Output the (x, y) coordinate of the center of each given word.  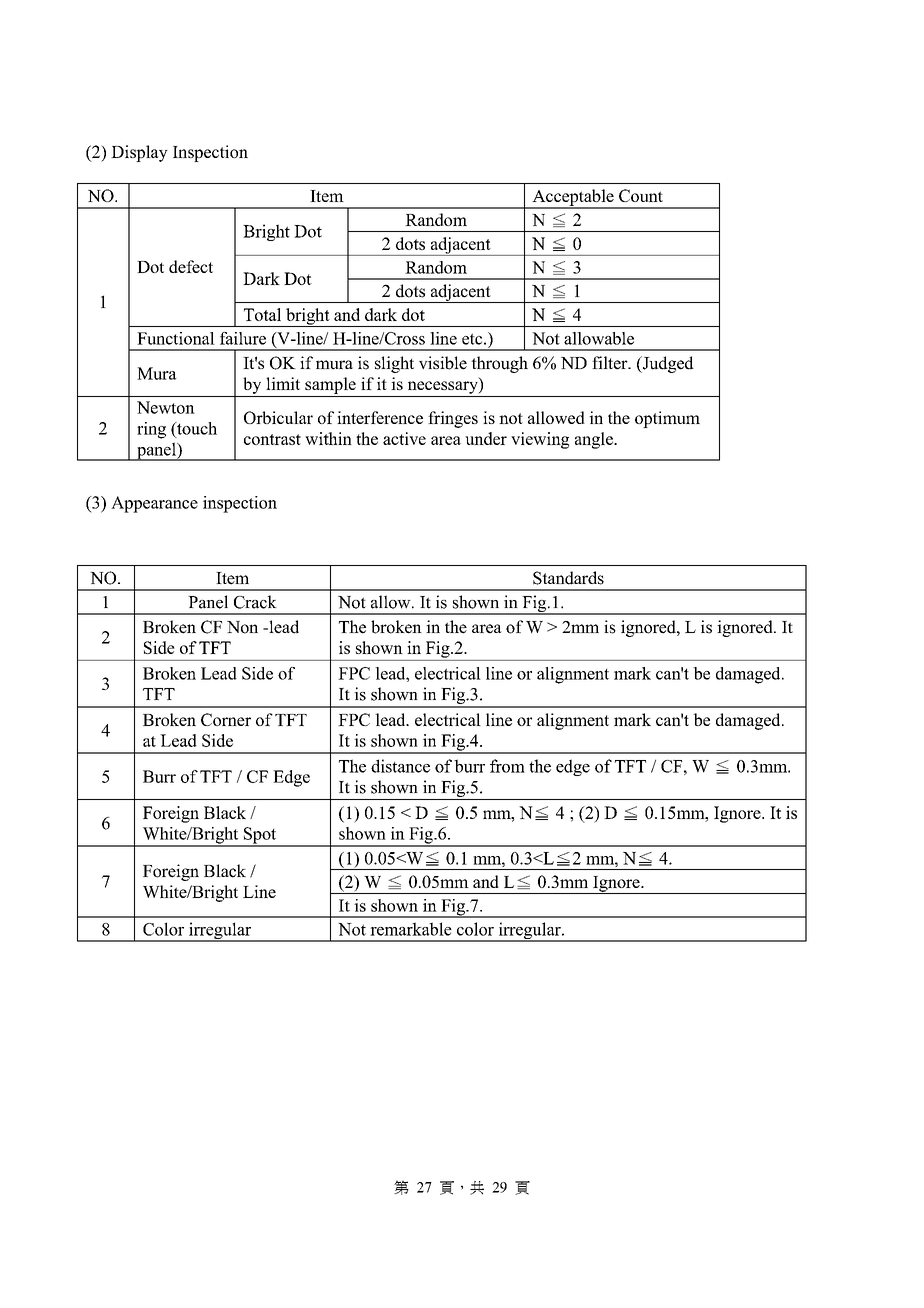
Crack (255, 602)
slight (394, 364)
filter (611, 363)
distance (400, 766)
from (507, 766)
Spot (260, 836)
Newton (166, 407)
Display (139, 153)
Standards (568, 578)
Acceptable (573, 198)
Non (242, 627)
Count (641, 195)
